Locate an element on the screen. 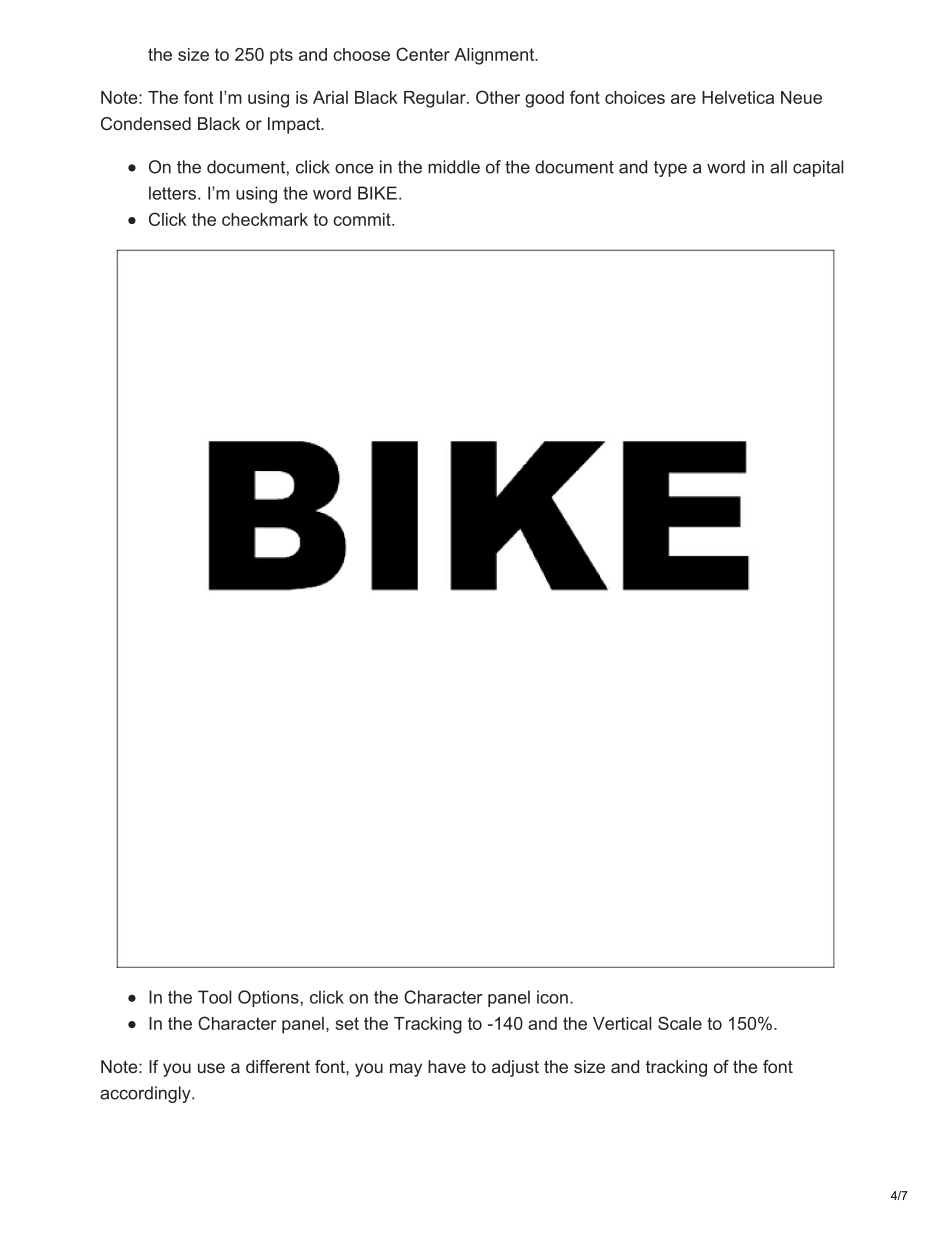 Image resolution: width=952 pixels, height=1233 pixels. BIKE is located at coordinates (377, 193).
